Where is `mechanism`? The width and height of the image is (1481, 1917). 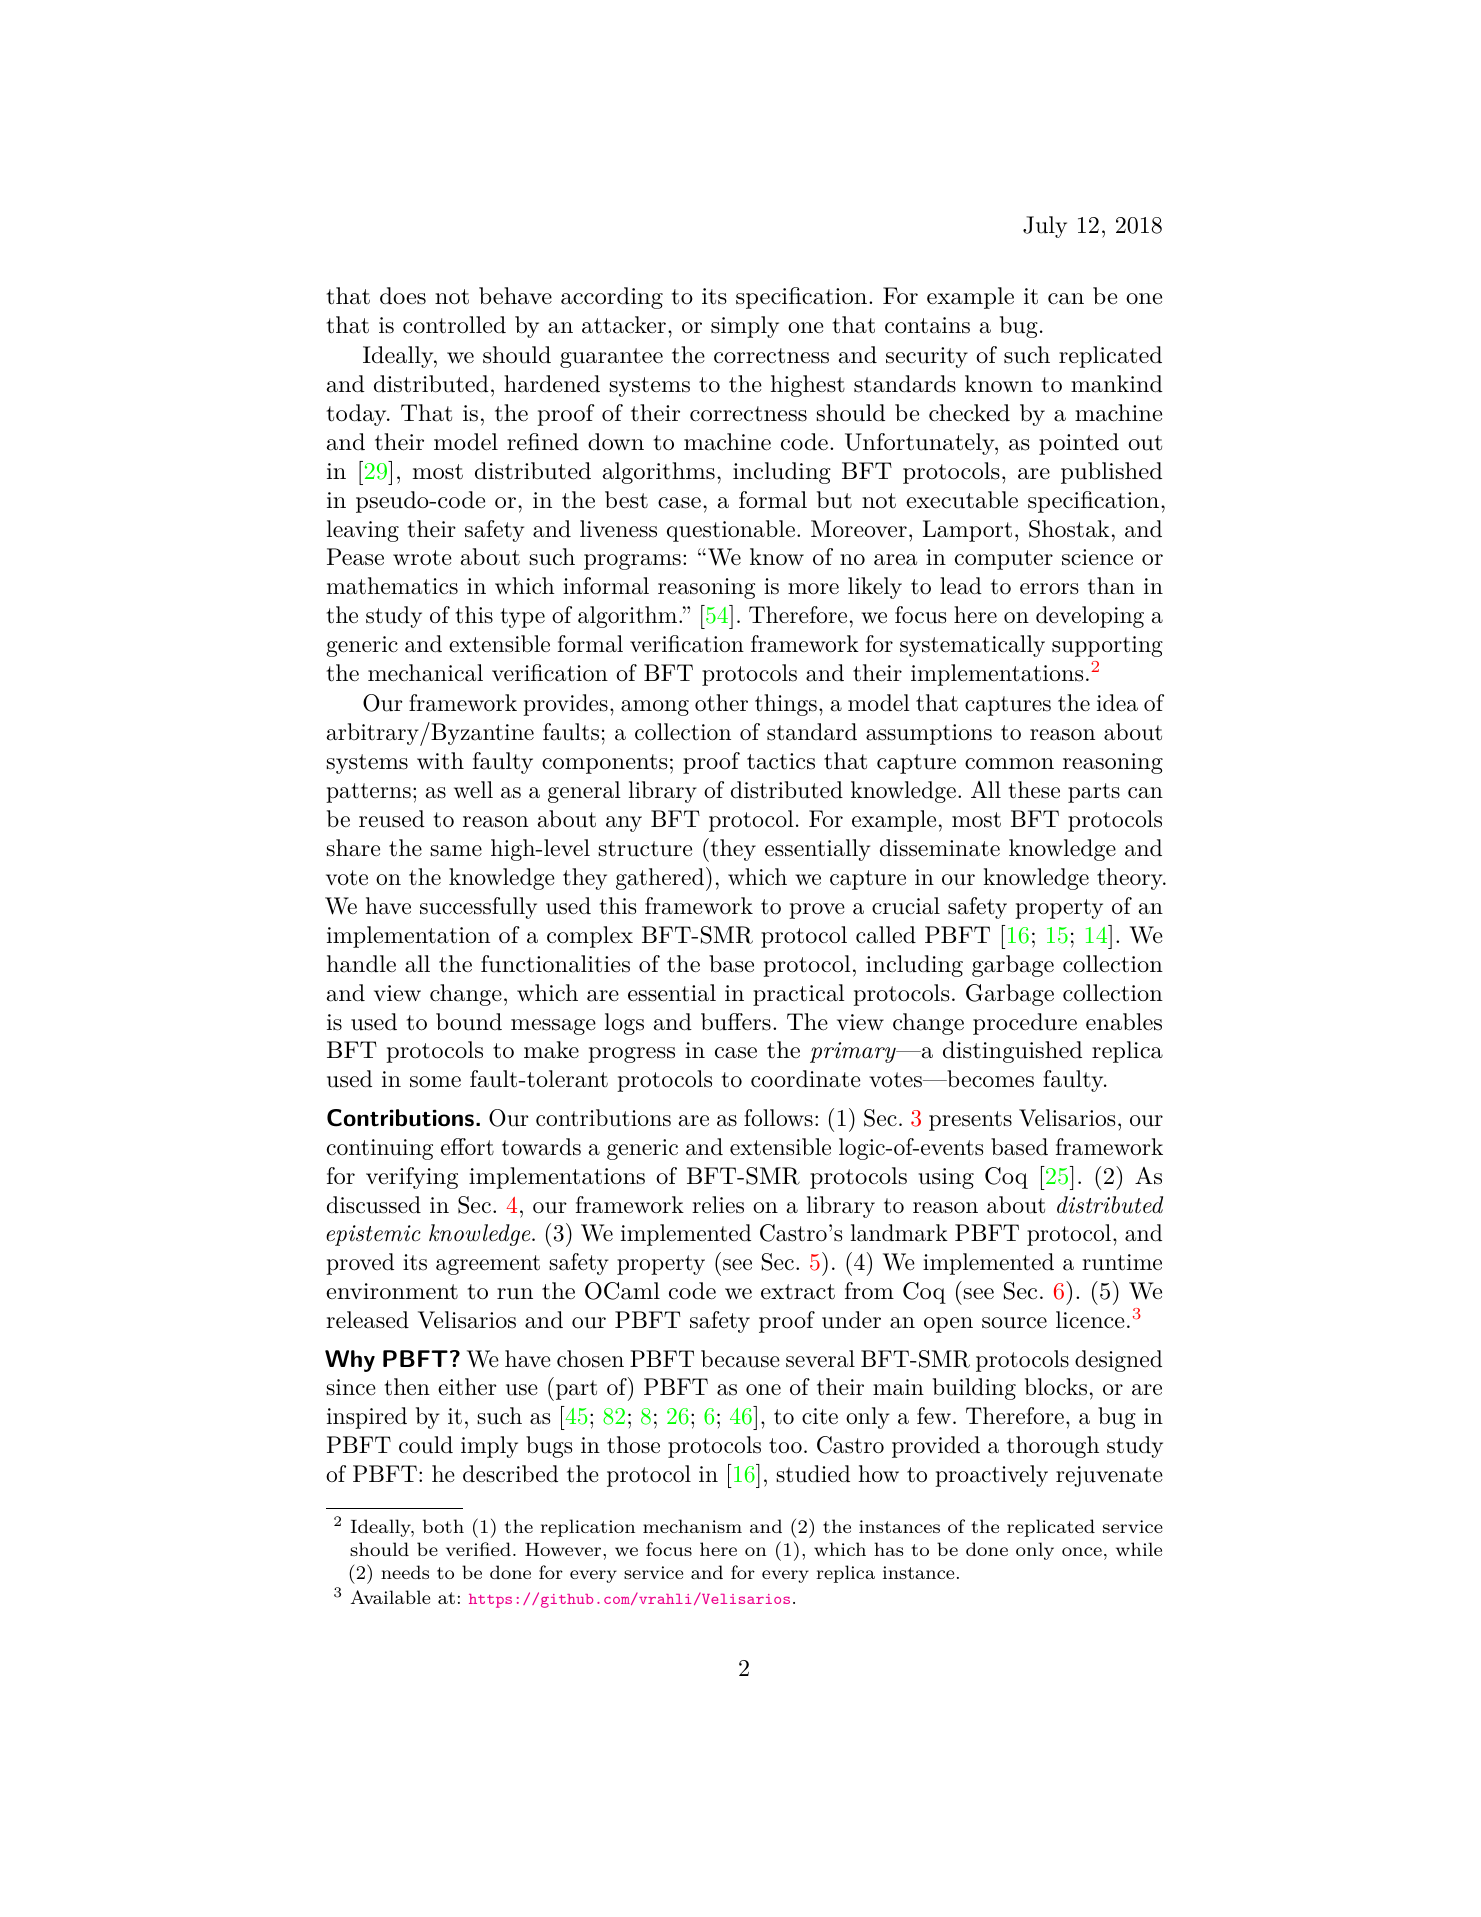 mechanism is located at coordinates (692, 1526).
